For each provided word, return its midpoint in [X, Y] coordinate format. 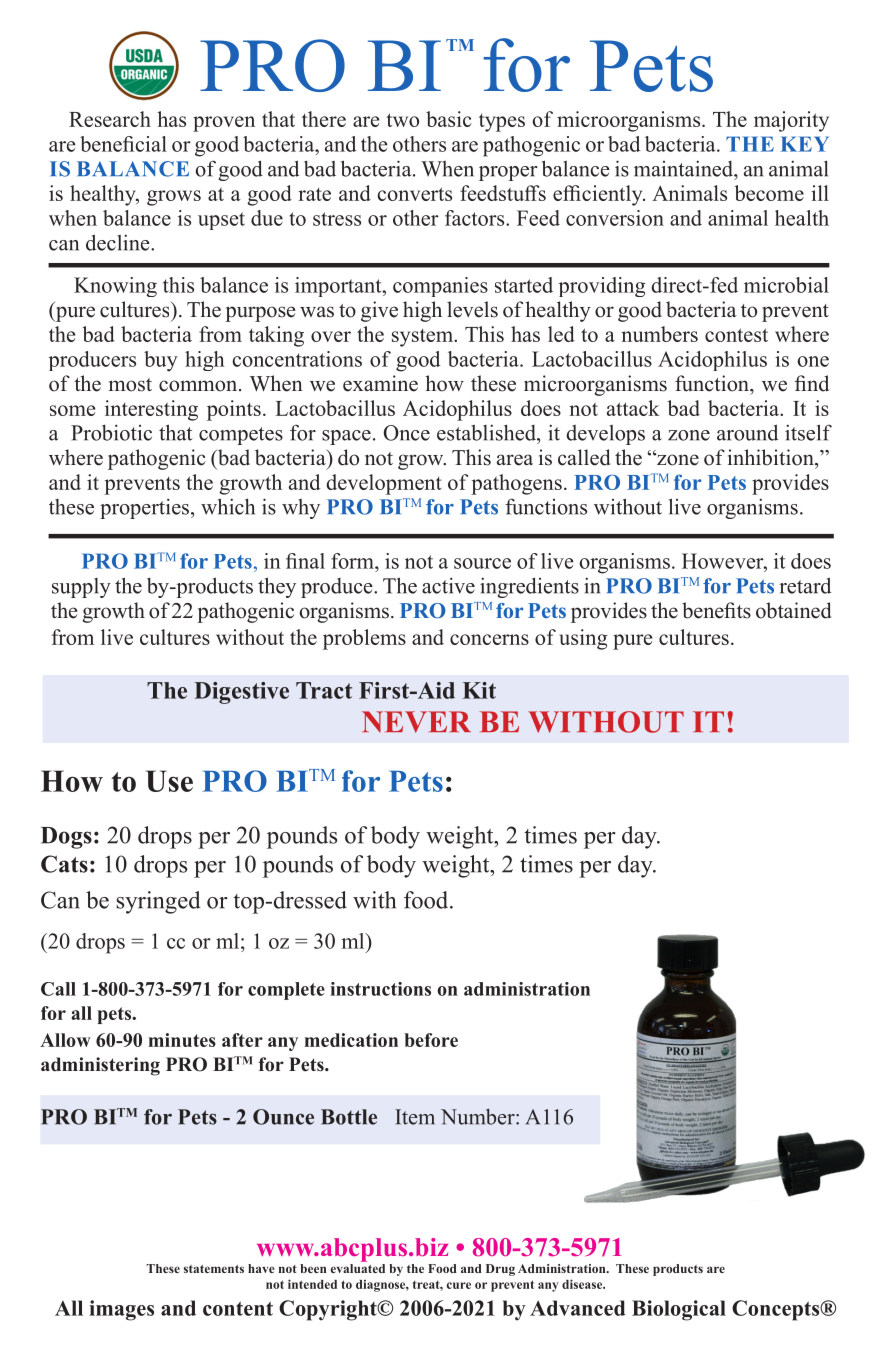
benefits [716, 610]
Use [169, 781]
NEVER [416, 722]
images [121, 1310]
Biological [679, 1310]
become [769, 193]
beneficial [123, 144]
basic [449, 119]
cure [459, 1285]
